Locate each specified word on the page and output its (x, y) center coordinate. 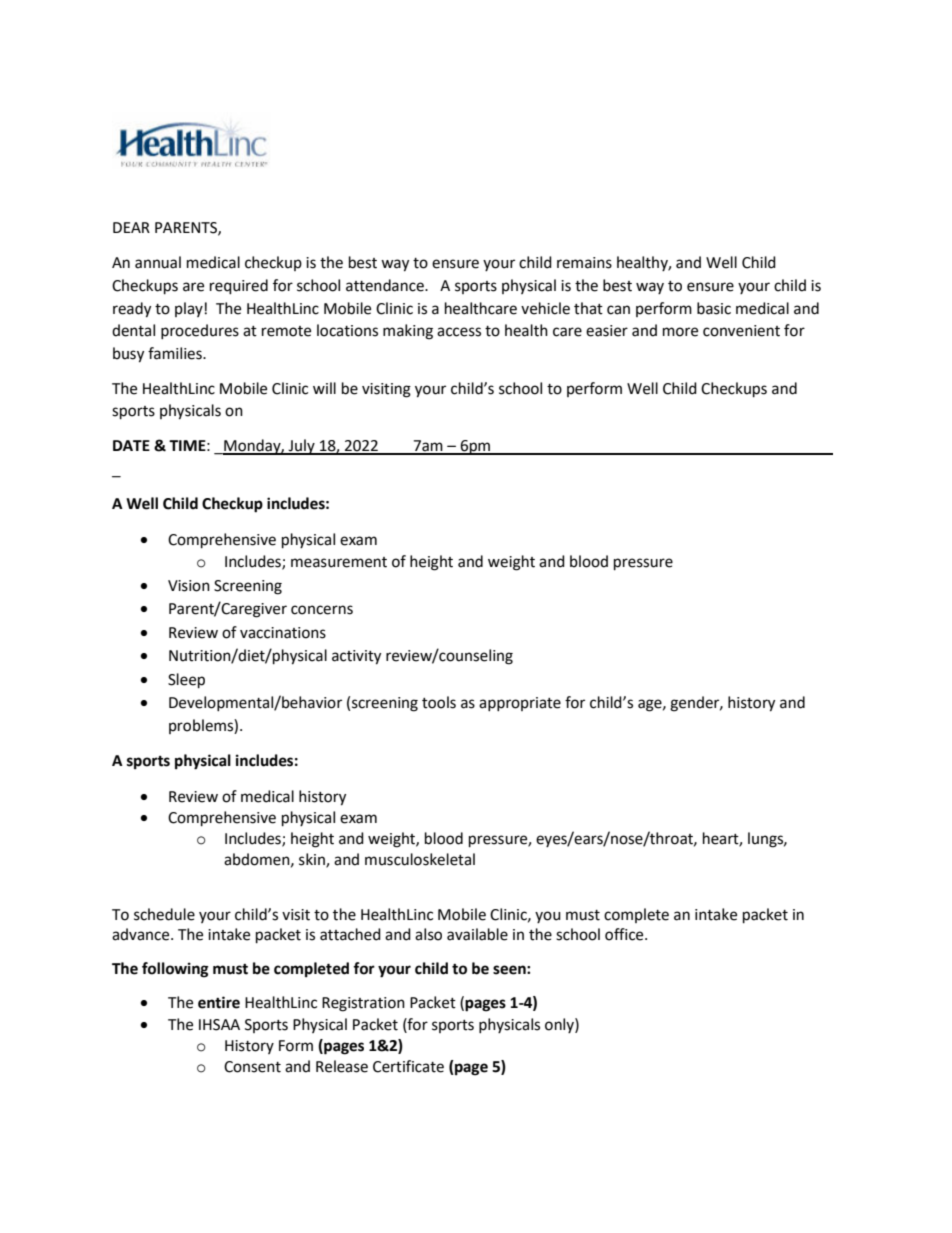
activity (356, 657)
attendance (386, 285)
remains (584, 263)
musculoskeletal (420, 859)
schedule (164, 914)
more (680, 332)
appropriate (520, 704)
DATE (131, 445)
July (302, 447)
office (625, 934)
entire (219, 1002)
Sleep (186, 681)
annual (158, 262)
